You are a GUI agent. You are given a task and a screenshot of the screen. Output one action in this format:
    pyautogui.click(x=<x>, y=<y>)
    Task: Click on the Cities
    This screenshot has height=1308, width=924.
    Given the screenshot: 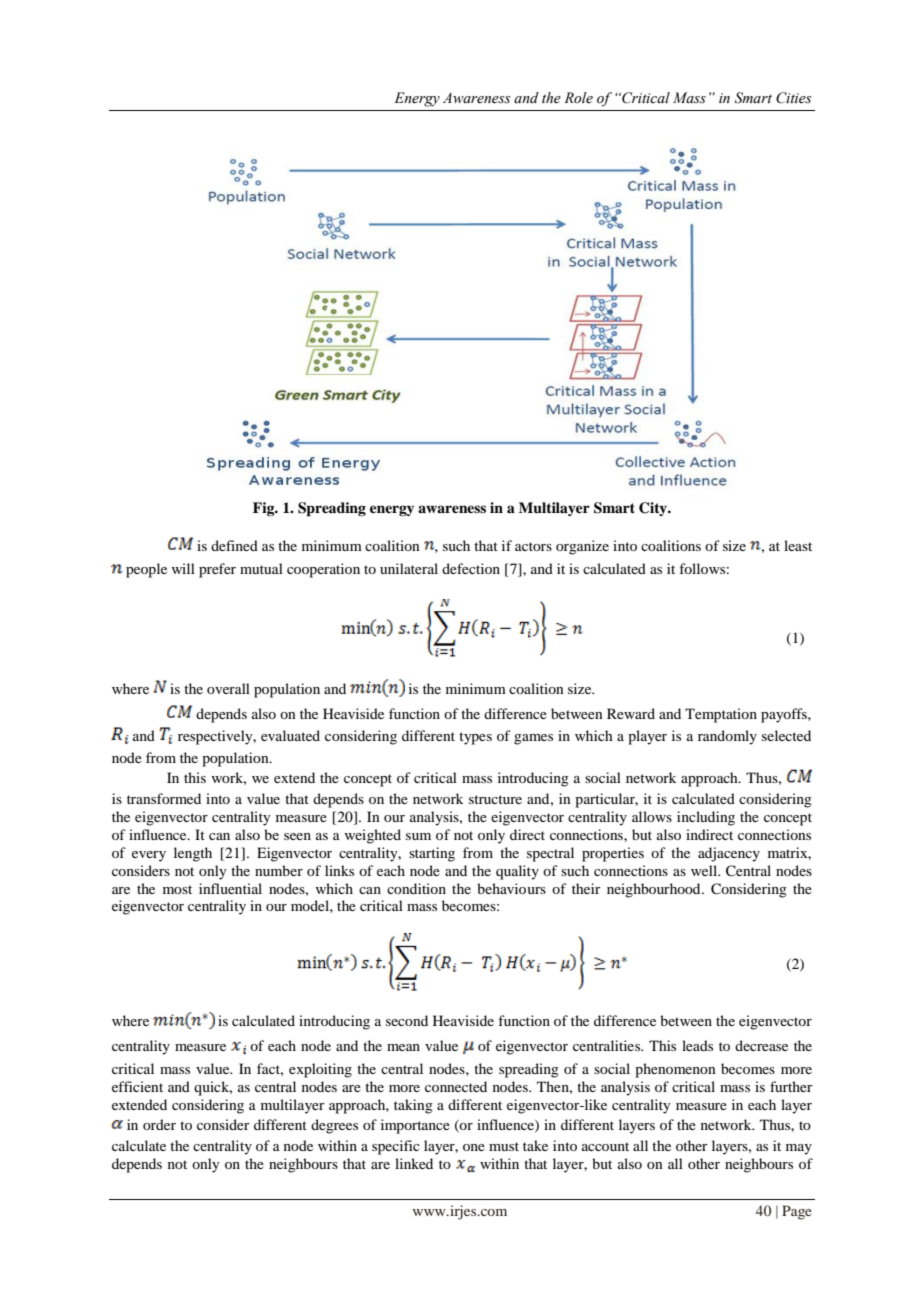 What is the action you would take?
    pyautogui.click(x=794, y=98)
